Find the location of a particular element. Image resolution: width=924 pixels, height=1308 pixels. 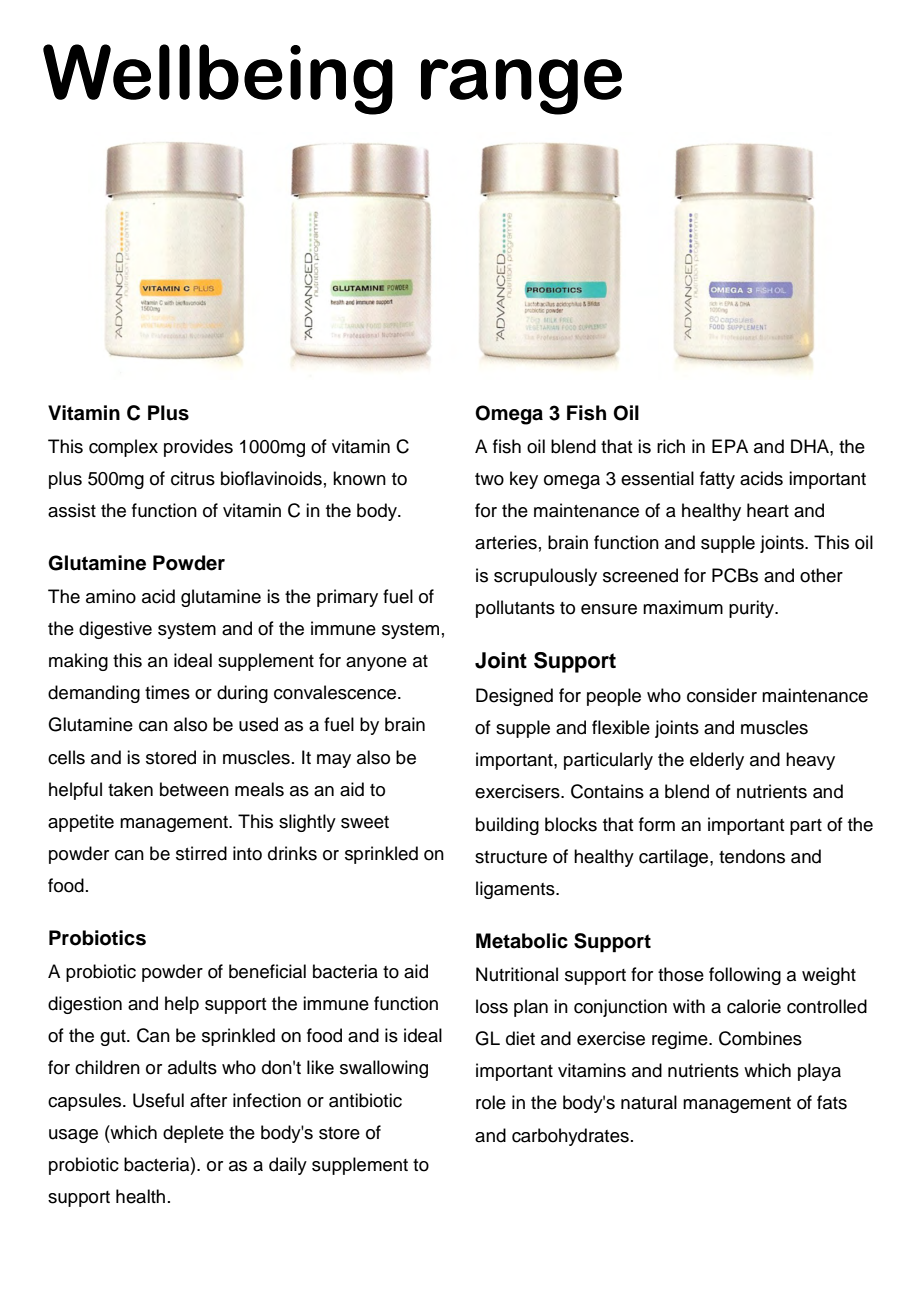

EPA is located at coordinates (730, 446).
